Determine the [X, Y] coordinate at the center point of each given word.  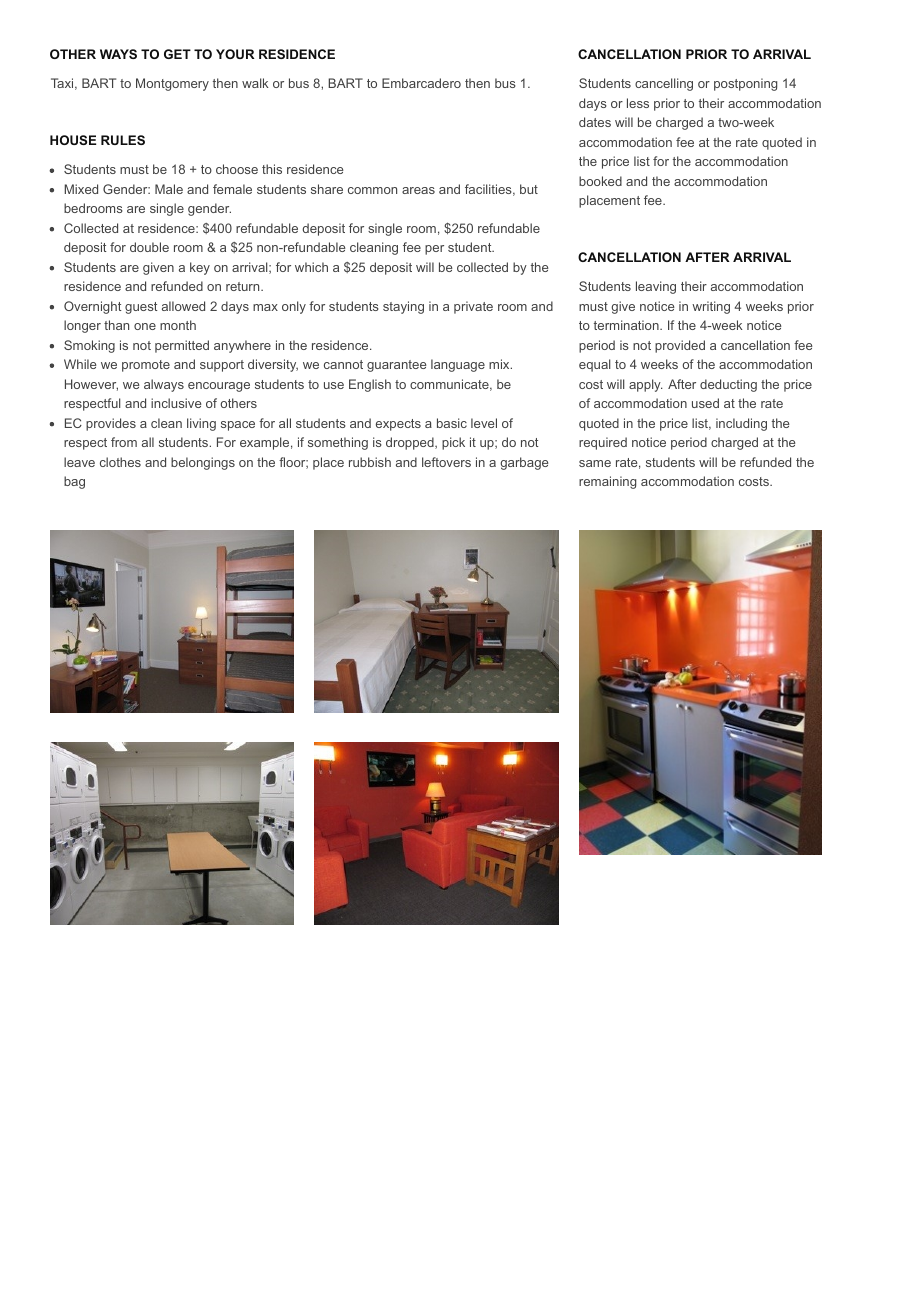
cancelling [664, 84]
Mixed [81, 189]
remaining [607, 482]
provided [680, 346]
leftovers [446, 462]
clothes [120, 462]
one [145, 326]
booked [600, 181]
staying [403, 307]
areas [418, 190]
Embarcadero [421, 83]
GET [177, 54]
